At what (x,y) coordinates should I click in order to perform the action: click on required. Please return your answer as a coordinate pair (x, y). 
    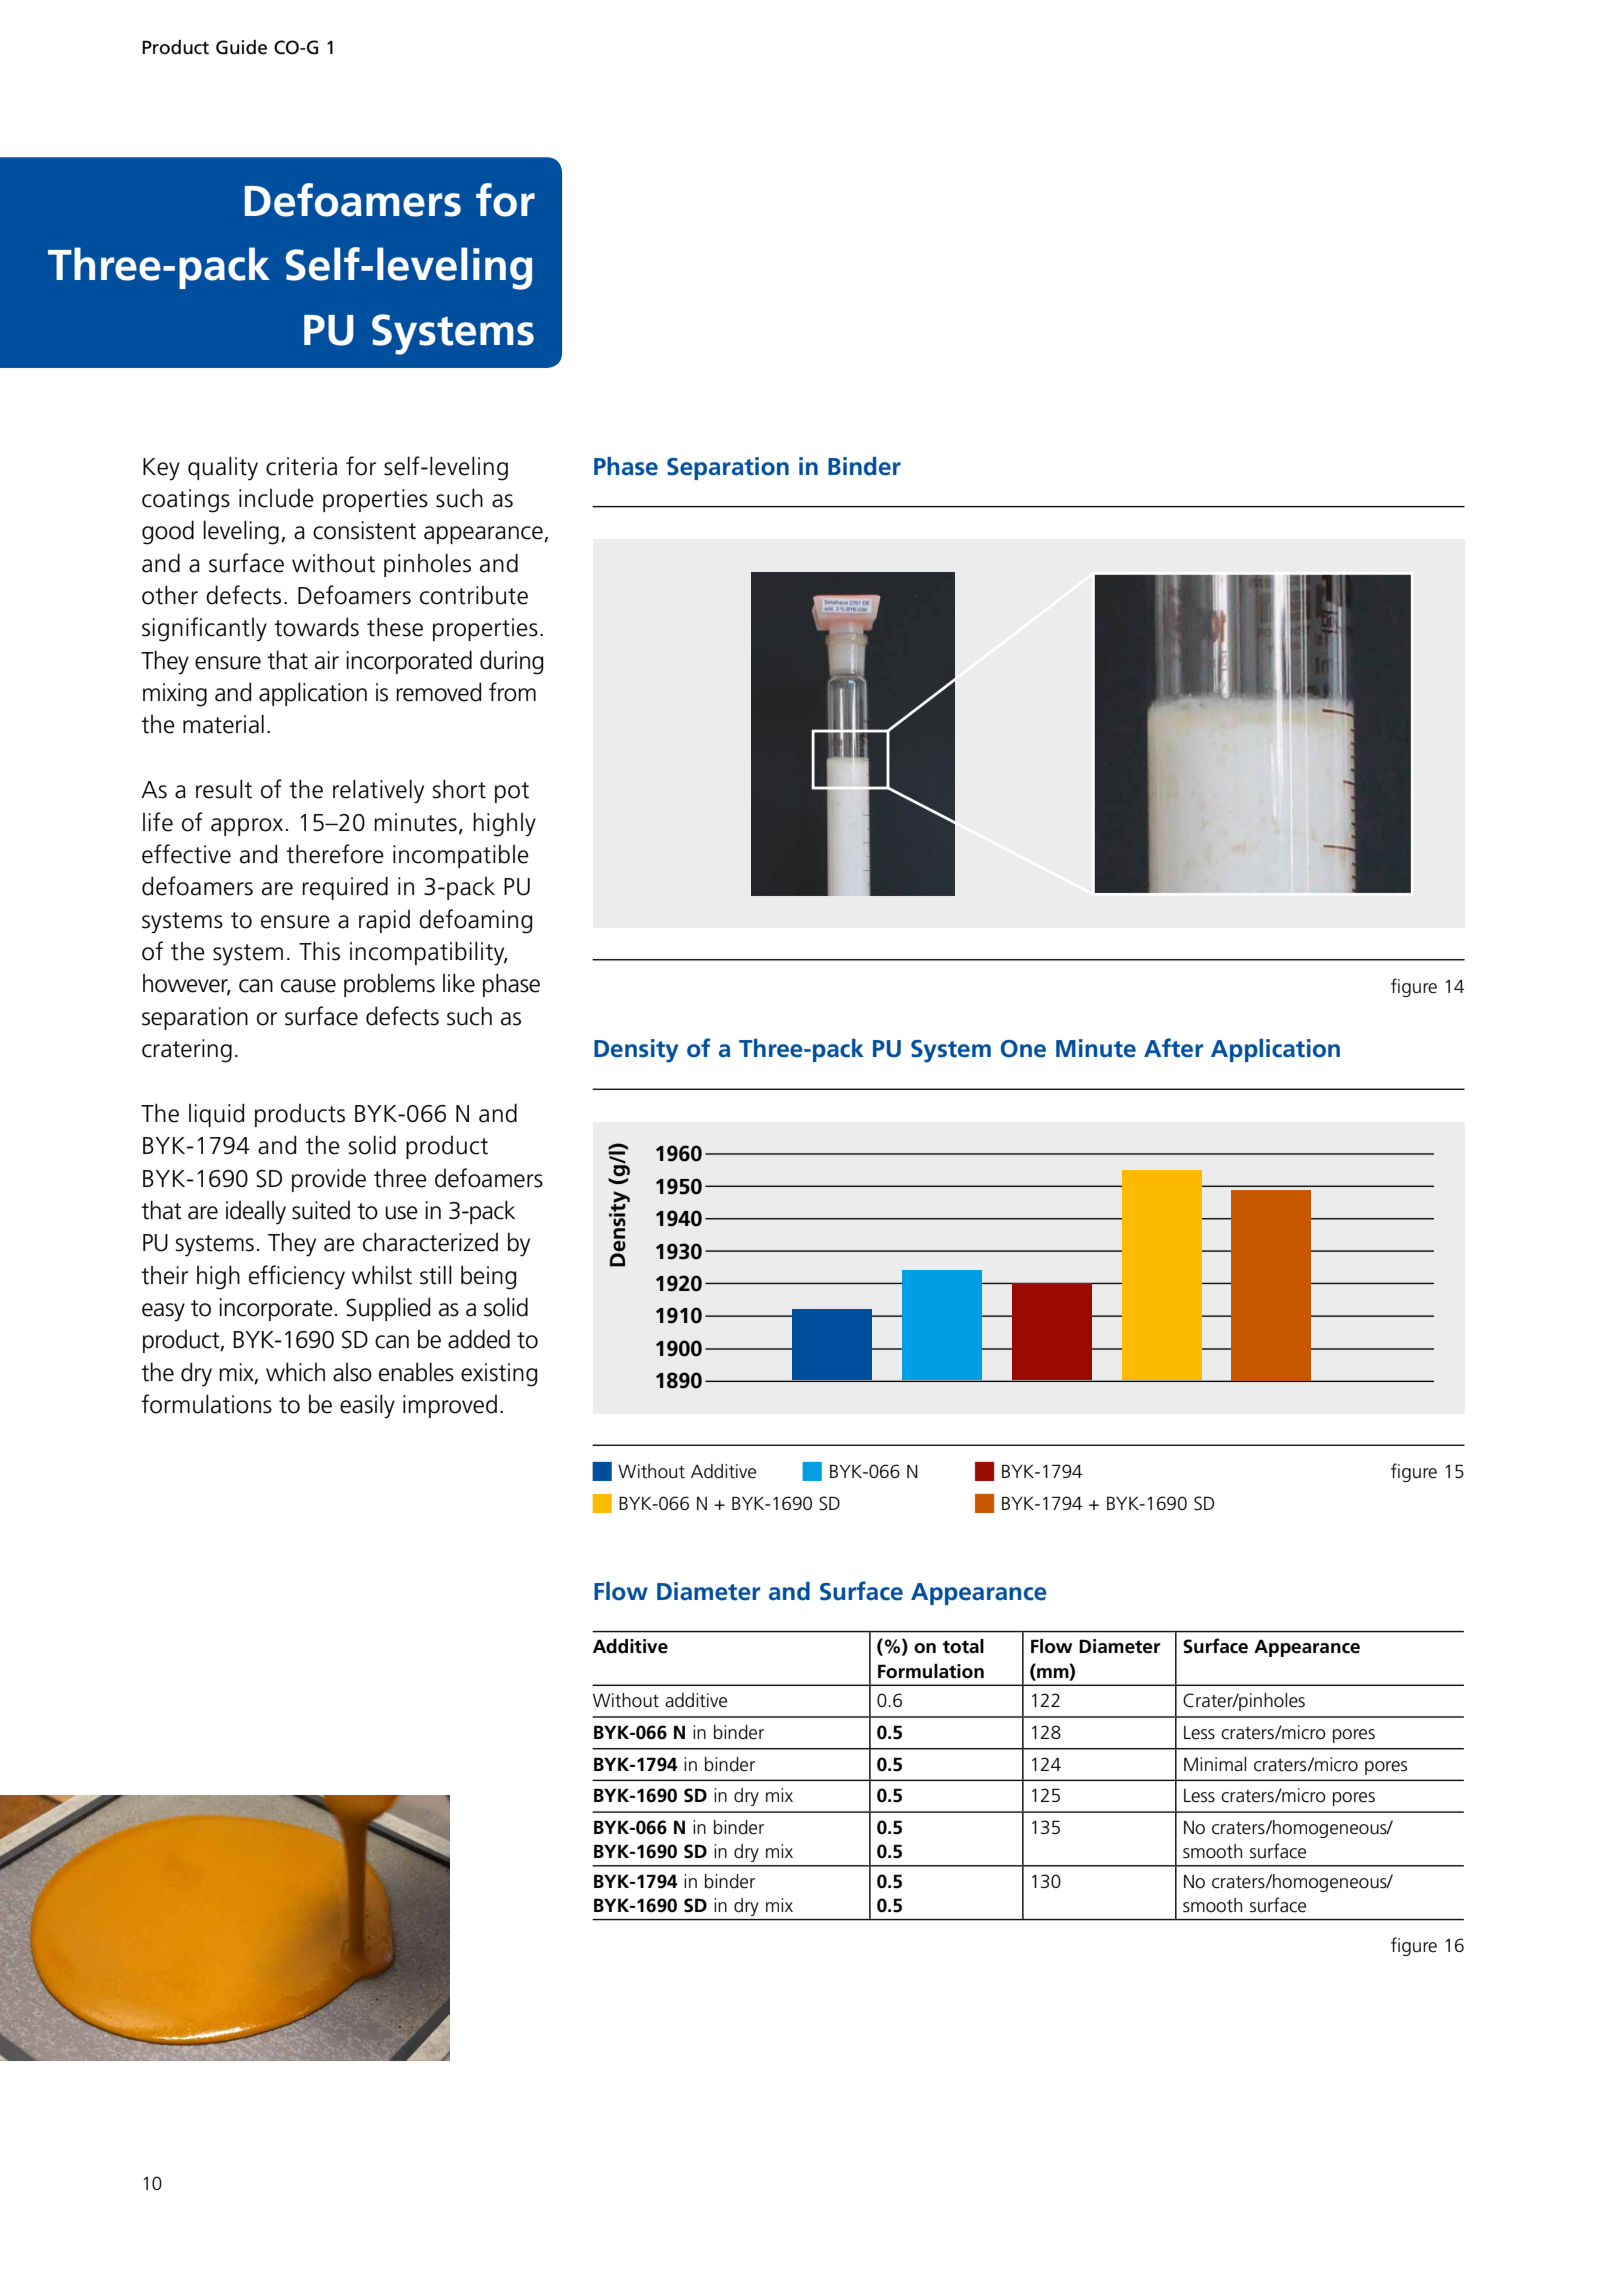
    Looking at the image, I should click on (345, 888).
